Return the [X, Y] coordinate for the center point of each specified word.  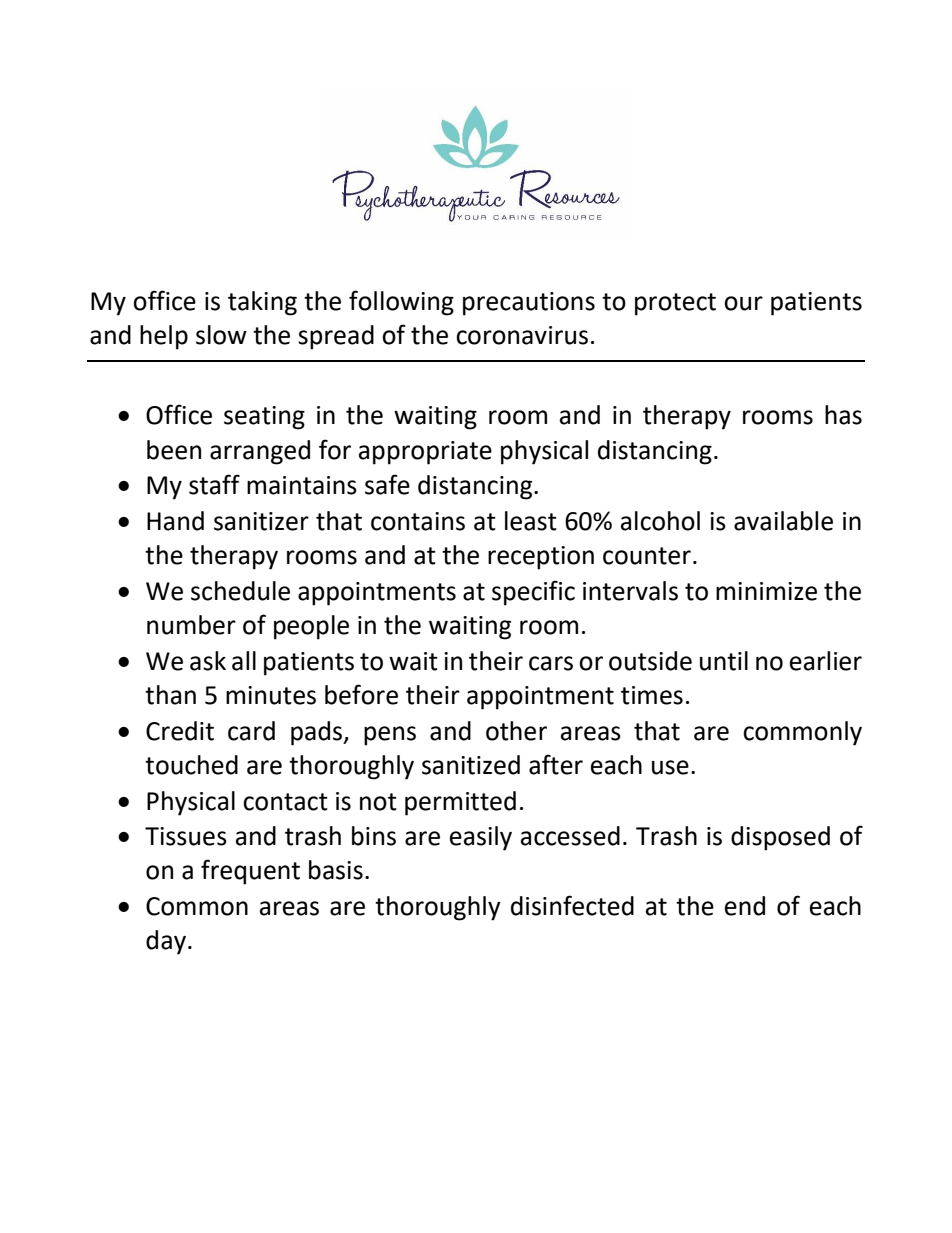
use [670, 767]
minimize [766, 591]
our [743, 303]
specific [533, 593]
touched [191, 765]
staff [214, 484]
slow [221, 335]
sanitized [471, 765]
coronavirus [522, 335]
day [166, 942]
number [191, 625]
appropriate [425, 453]
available [783, 521]
